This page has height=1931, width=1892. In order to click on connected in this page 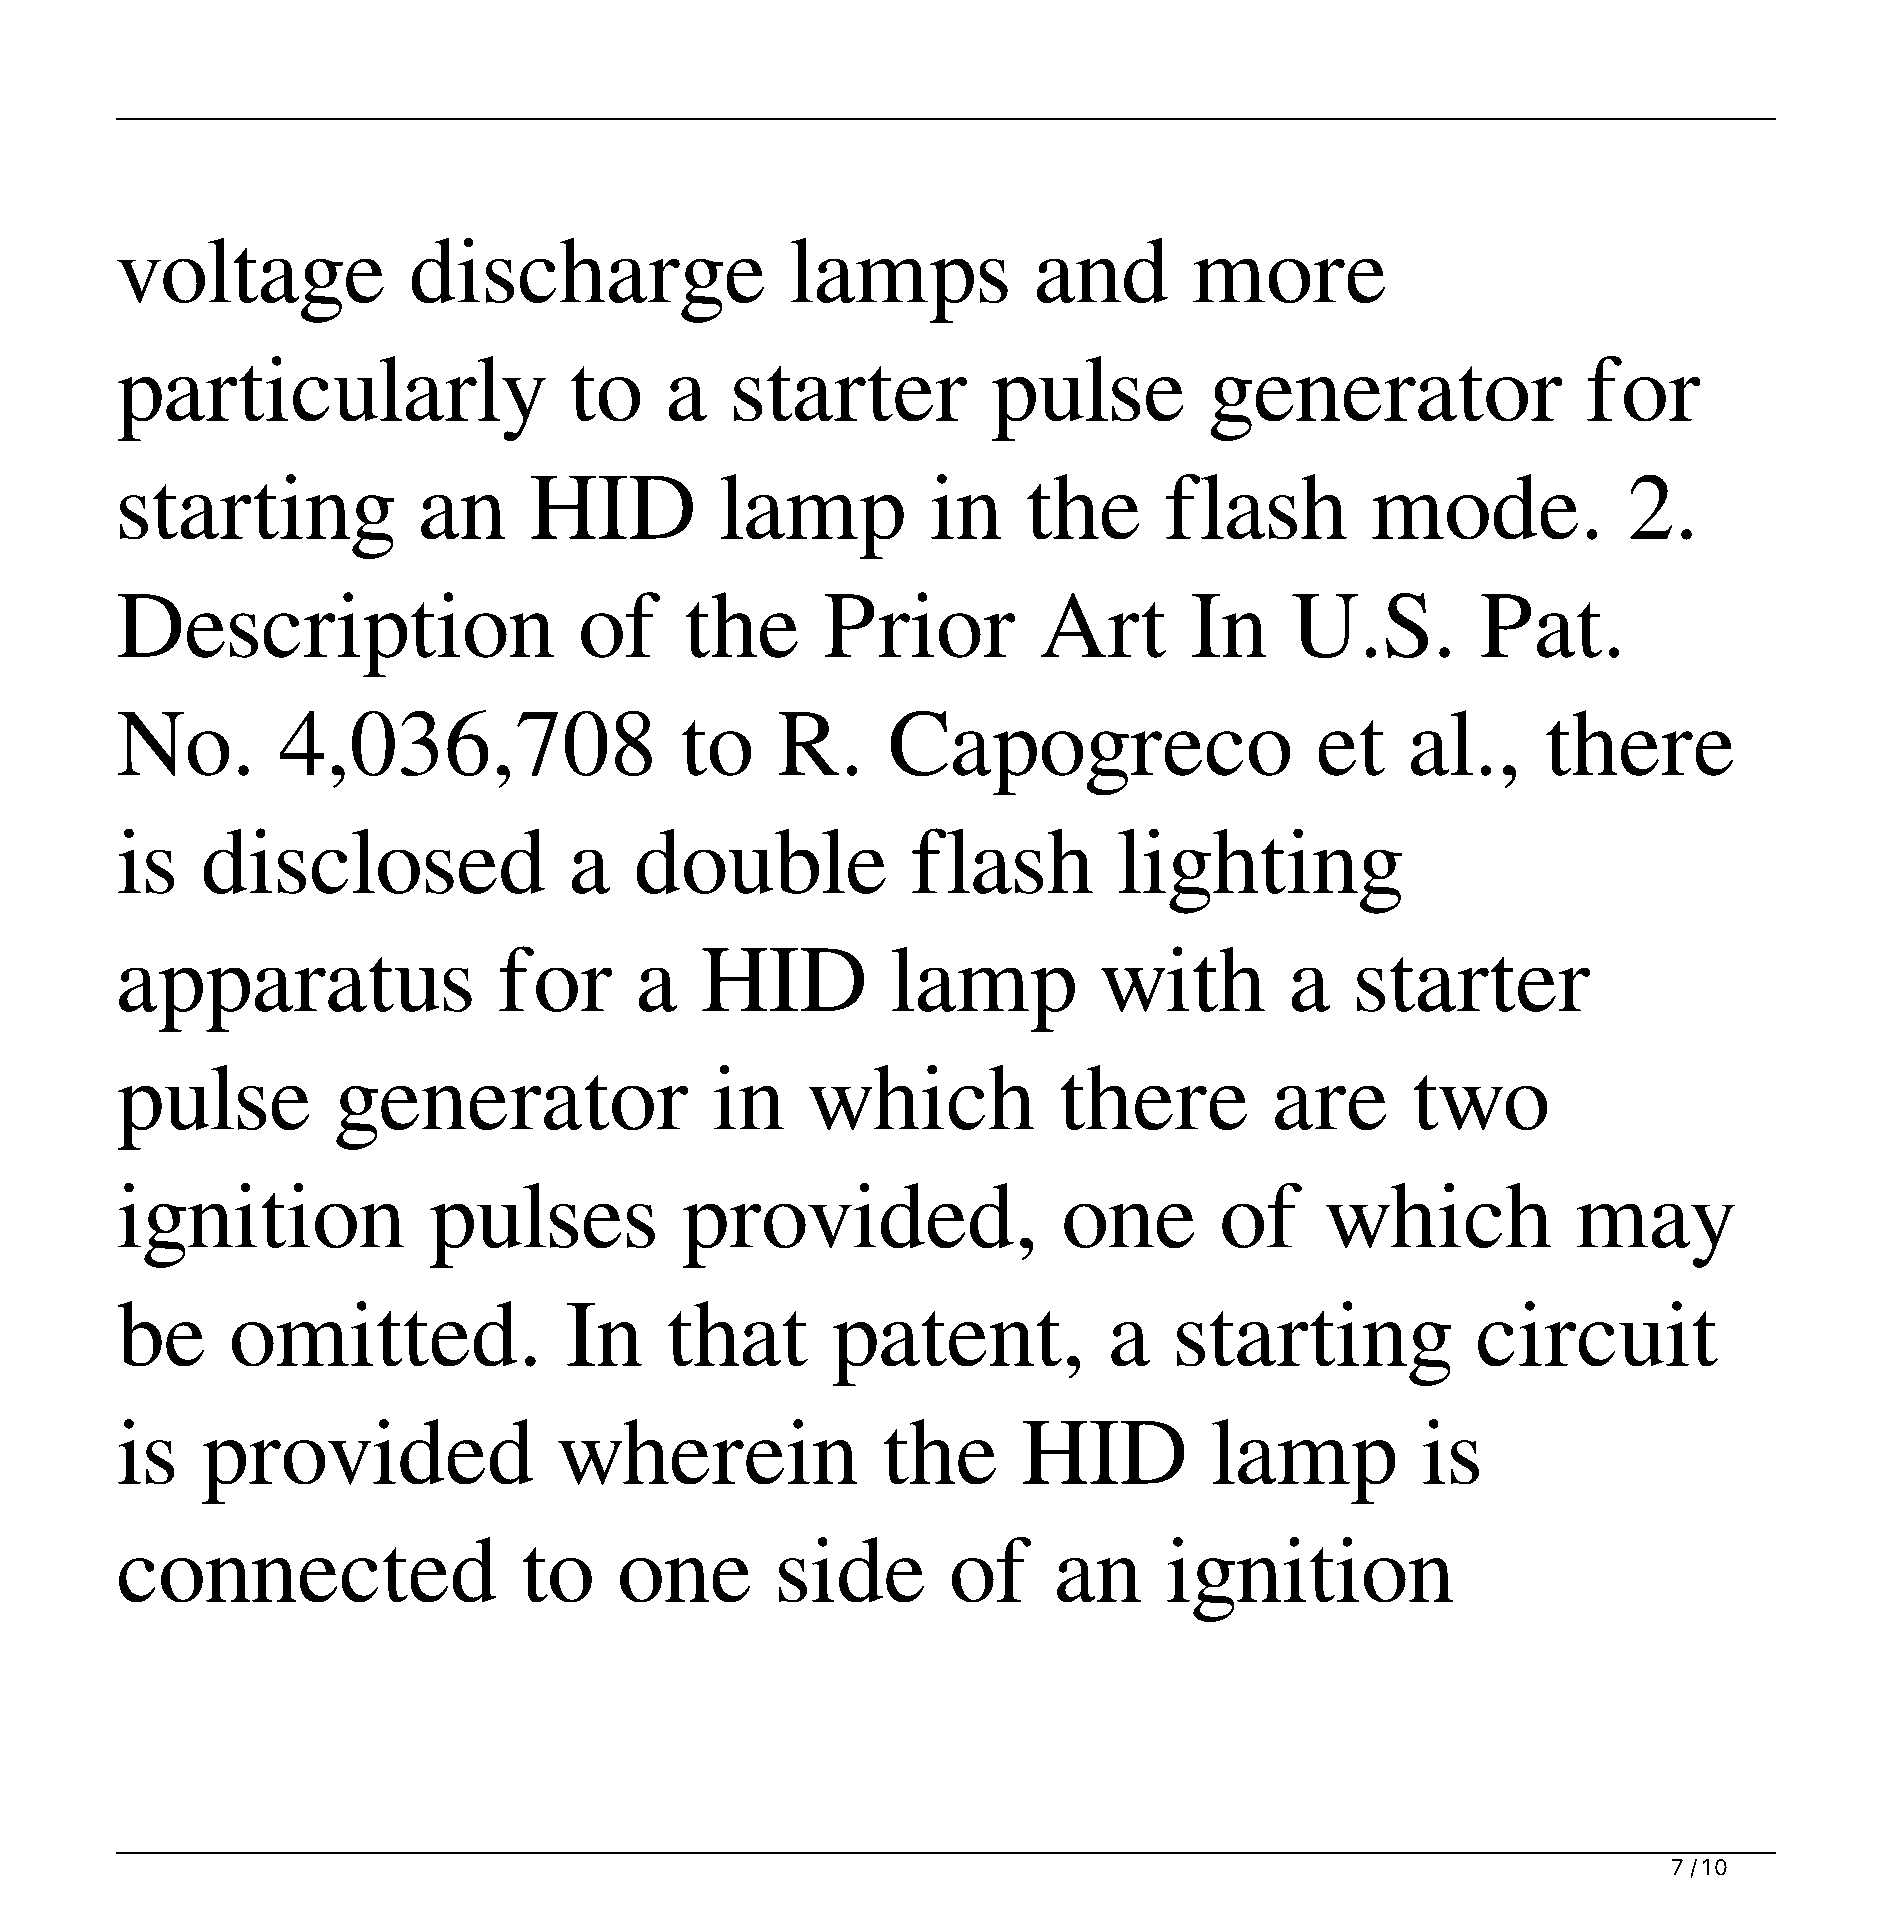, I will do `click(308, 1570)`.
